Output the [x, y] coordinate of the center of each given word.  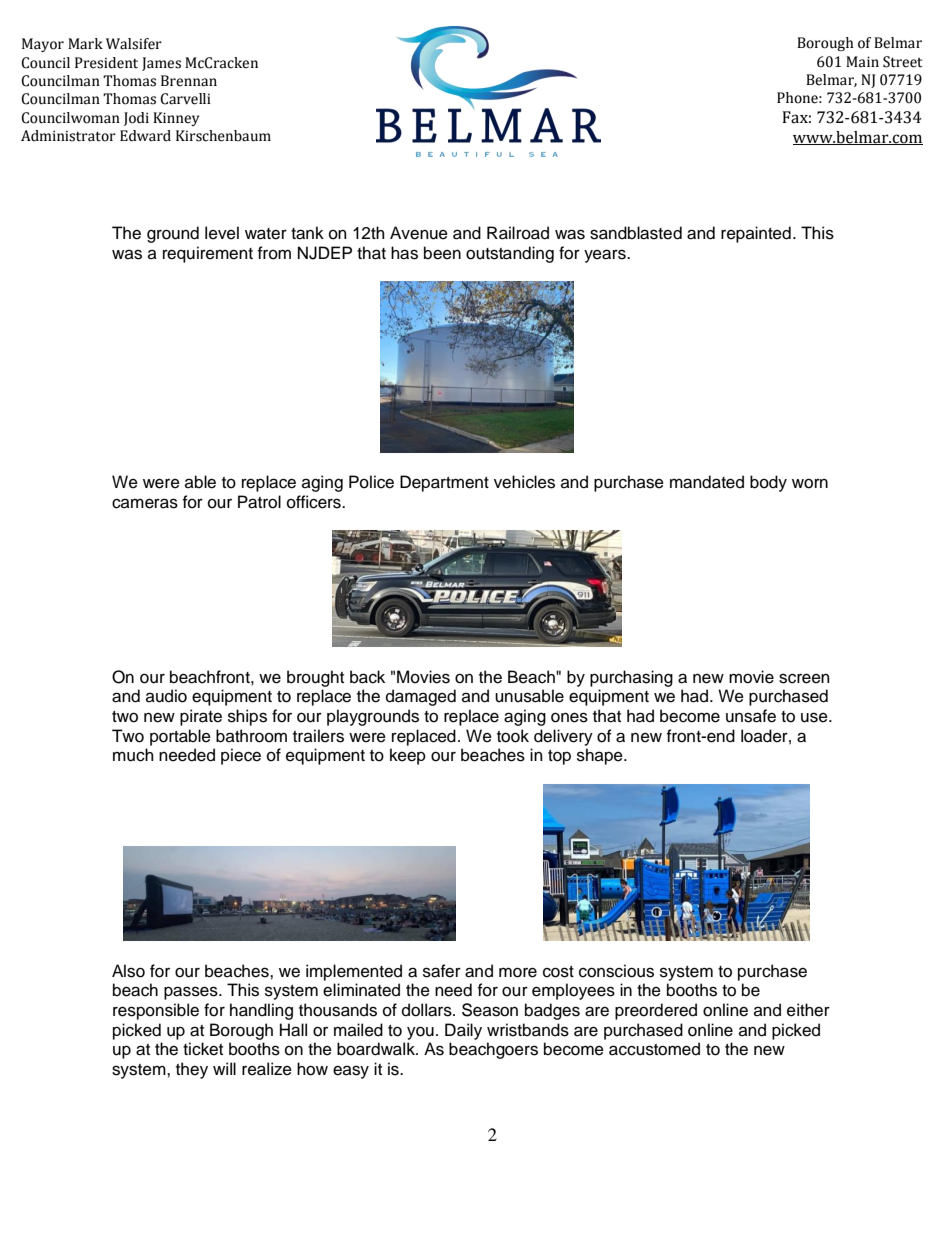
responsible [156, 1011]
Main [862, 62]
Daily [463, 1031]
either [808, 1010]
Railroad [518, 233]
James [161, 64]
